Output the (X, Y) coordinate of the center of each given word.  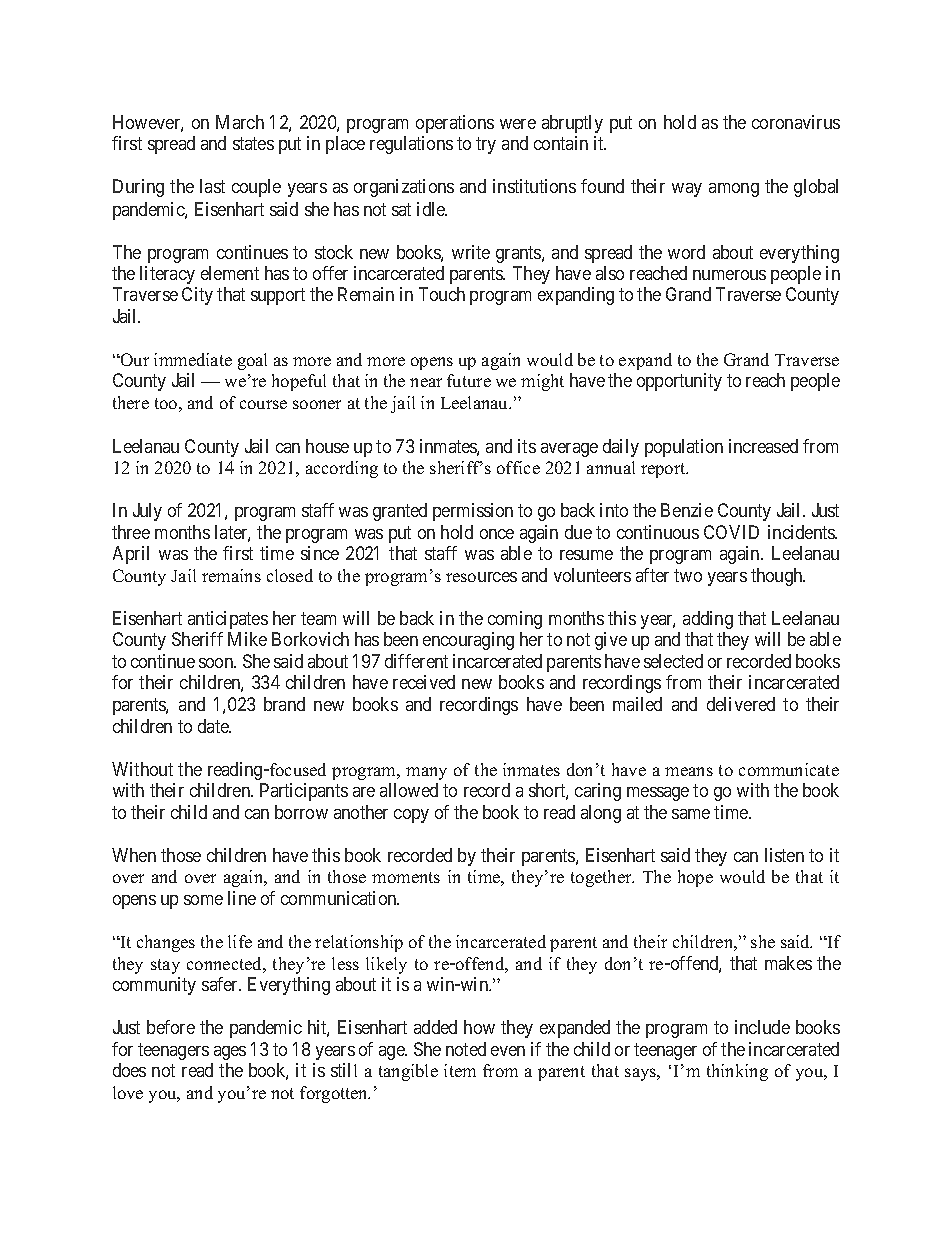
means (689, 771)
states (253, 144)
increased (763, 446)
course (263, 404)
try (486, 146)
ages (230, 1053)
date (214, 726)
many (426, 773)
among (734, 190)
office (518, 467)
